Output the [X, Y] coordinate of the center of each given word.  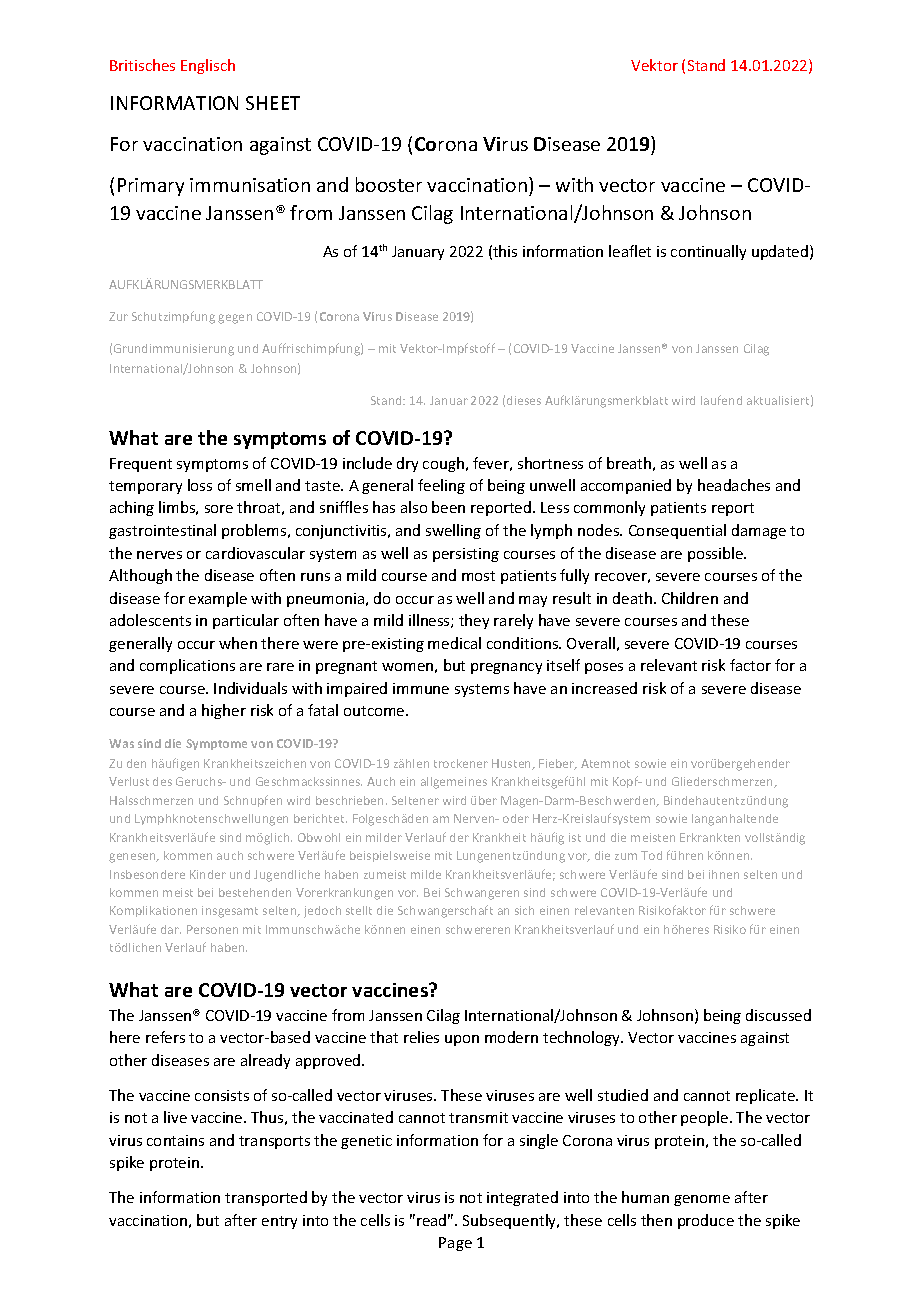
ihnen [724, 874]
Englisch [208, 66]
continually [708, 252]
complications [187, 666]
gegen [235, 319]
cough [443, 464]
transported [266, 1198]
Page [455, 1244]
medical [454, 643]
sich [524, 910]
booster [389, 184]
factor [750, 665]
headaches [734, 485]
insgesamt [230, 912]
